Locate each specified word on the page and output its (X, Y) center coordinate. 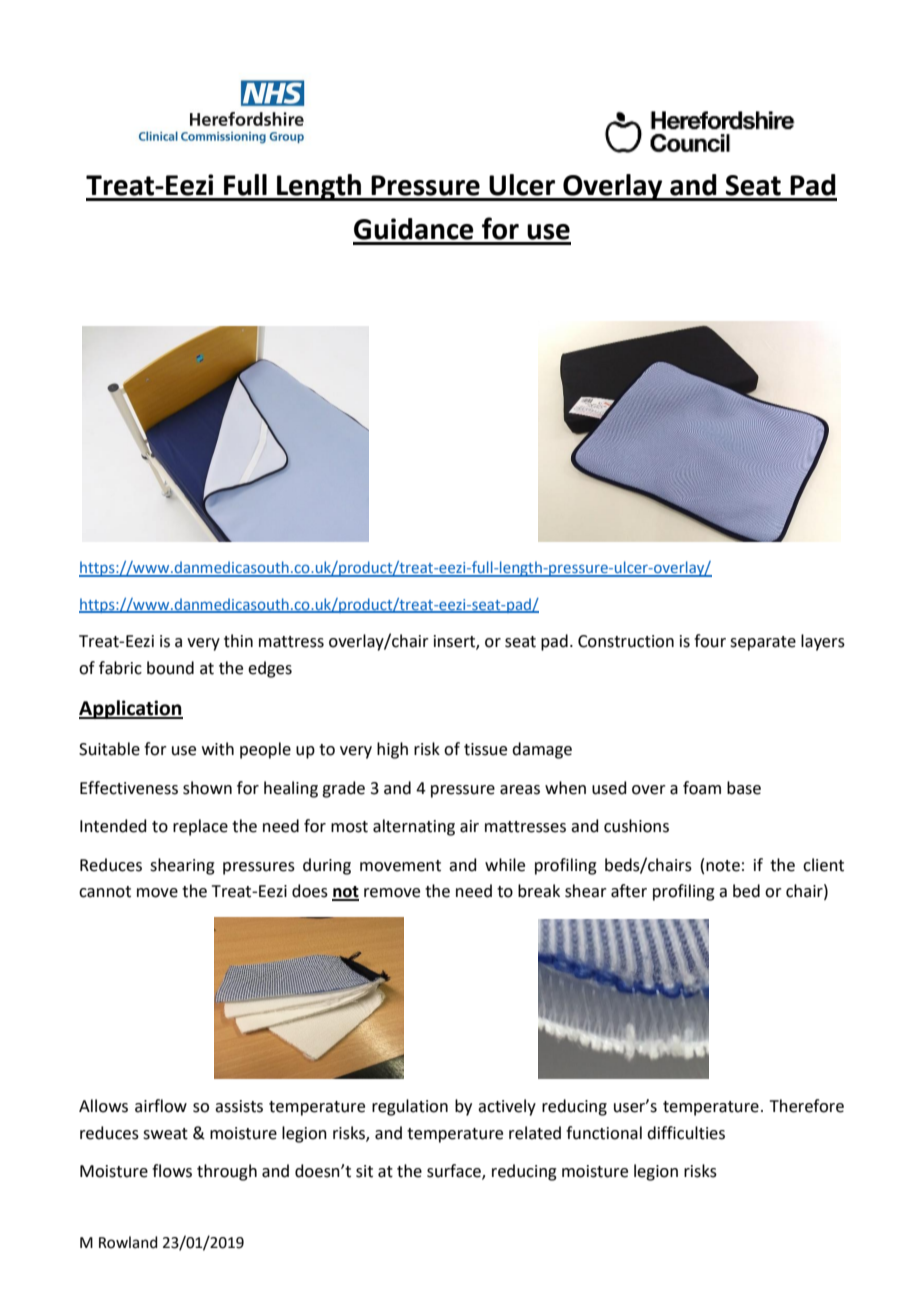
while (505, 865)
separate (763, 643)
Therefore (807, 1106)
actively (507, 1107)
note (723, 866)
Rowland (128, 1242)
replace (200, 827)
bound (170, 668)
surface (455, 1172)
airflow (161, 1106)
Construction (626, 641)
